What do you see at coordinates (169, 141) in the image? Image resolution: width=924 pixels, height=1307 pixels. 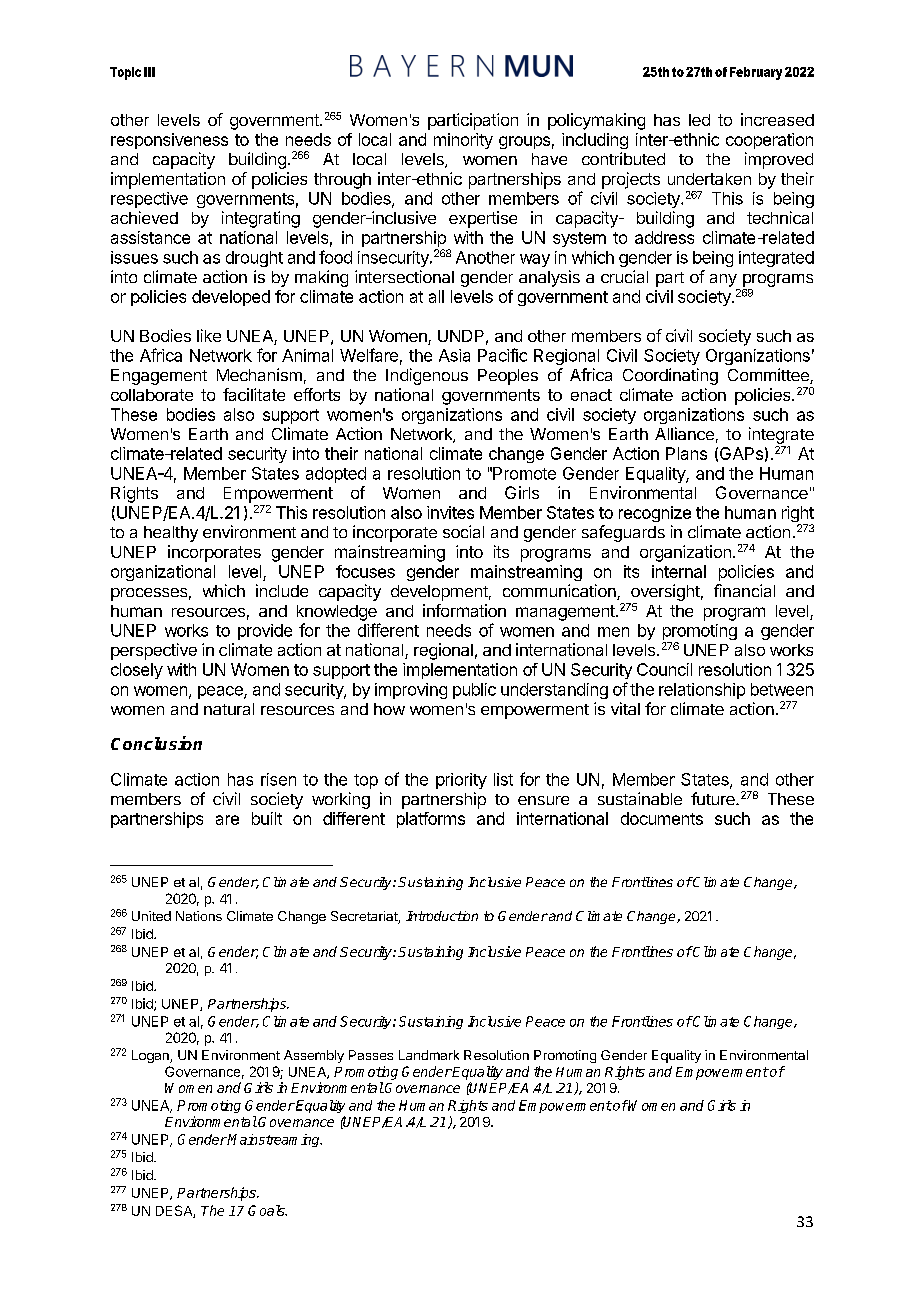 I see `responsiveness` at bounding box center [169, 141].
